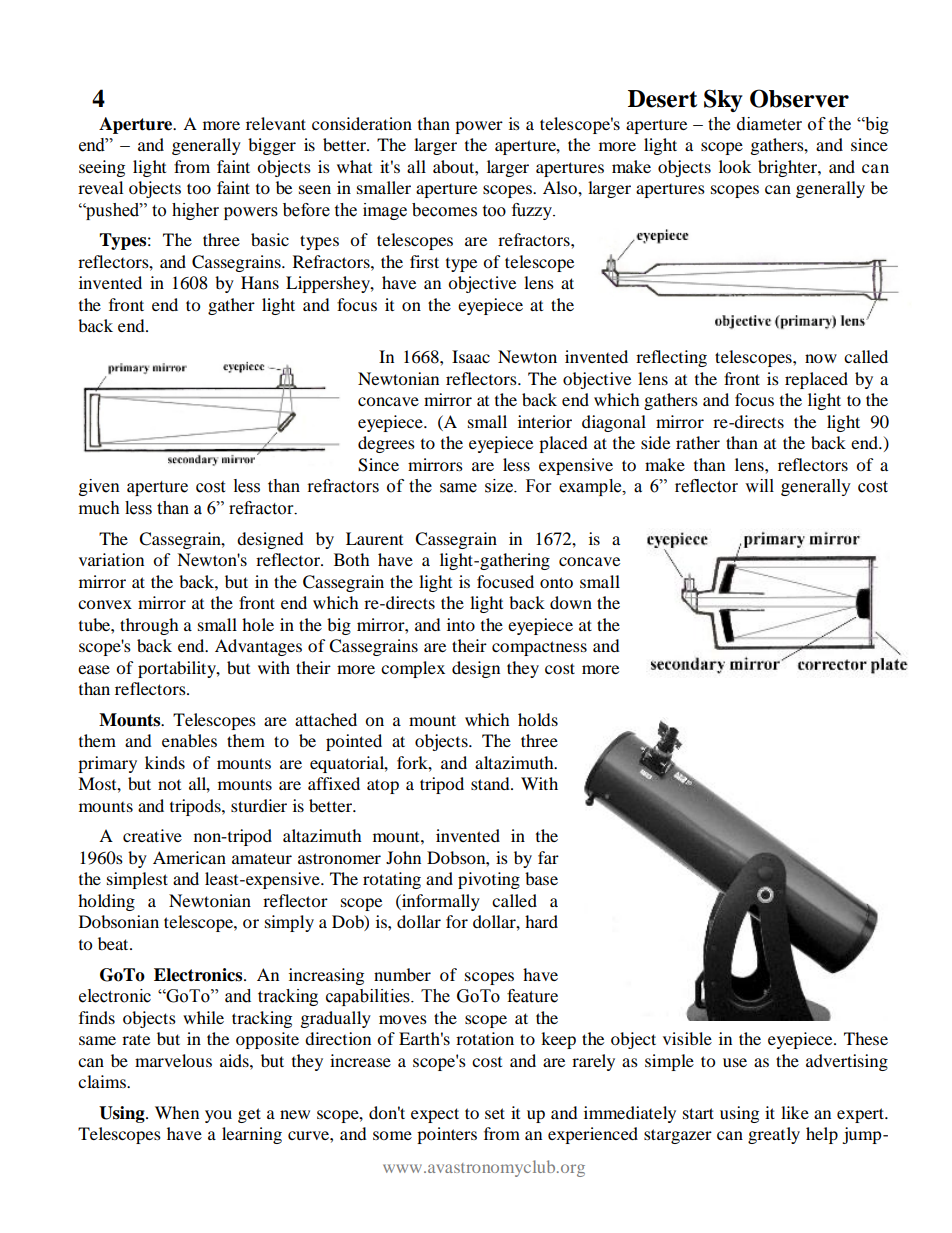  Describe the element at coordinates (461, 624) in the image. I see `into` at that location.
